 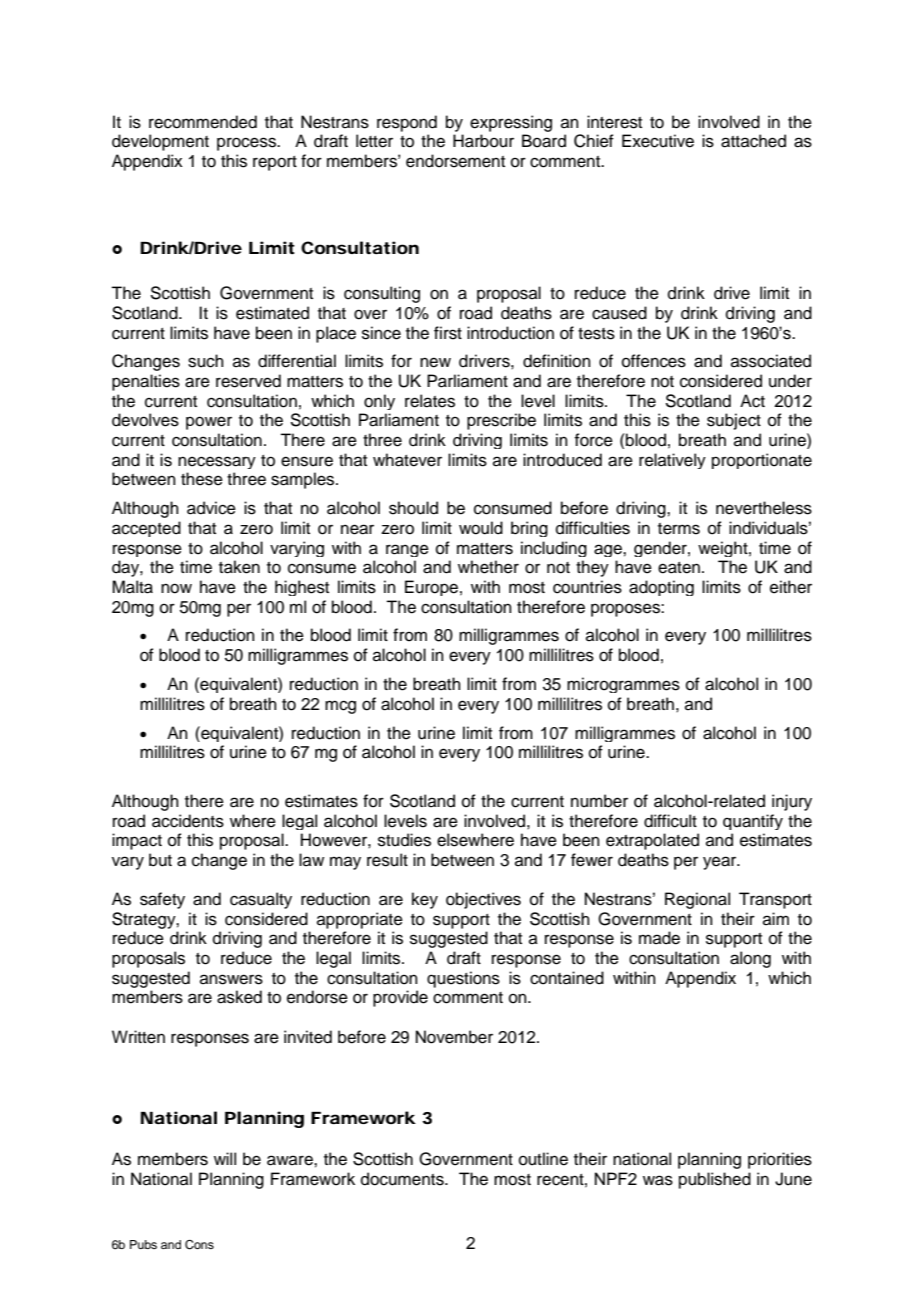 I want to click on power, so click(x=209, y=423).
